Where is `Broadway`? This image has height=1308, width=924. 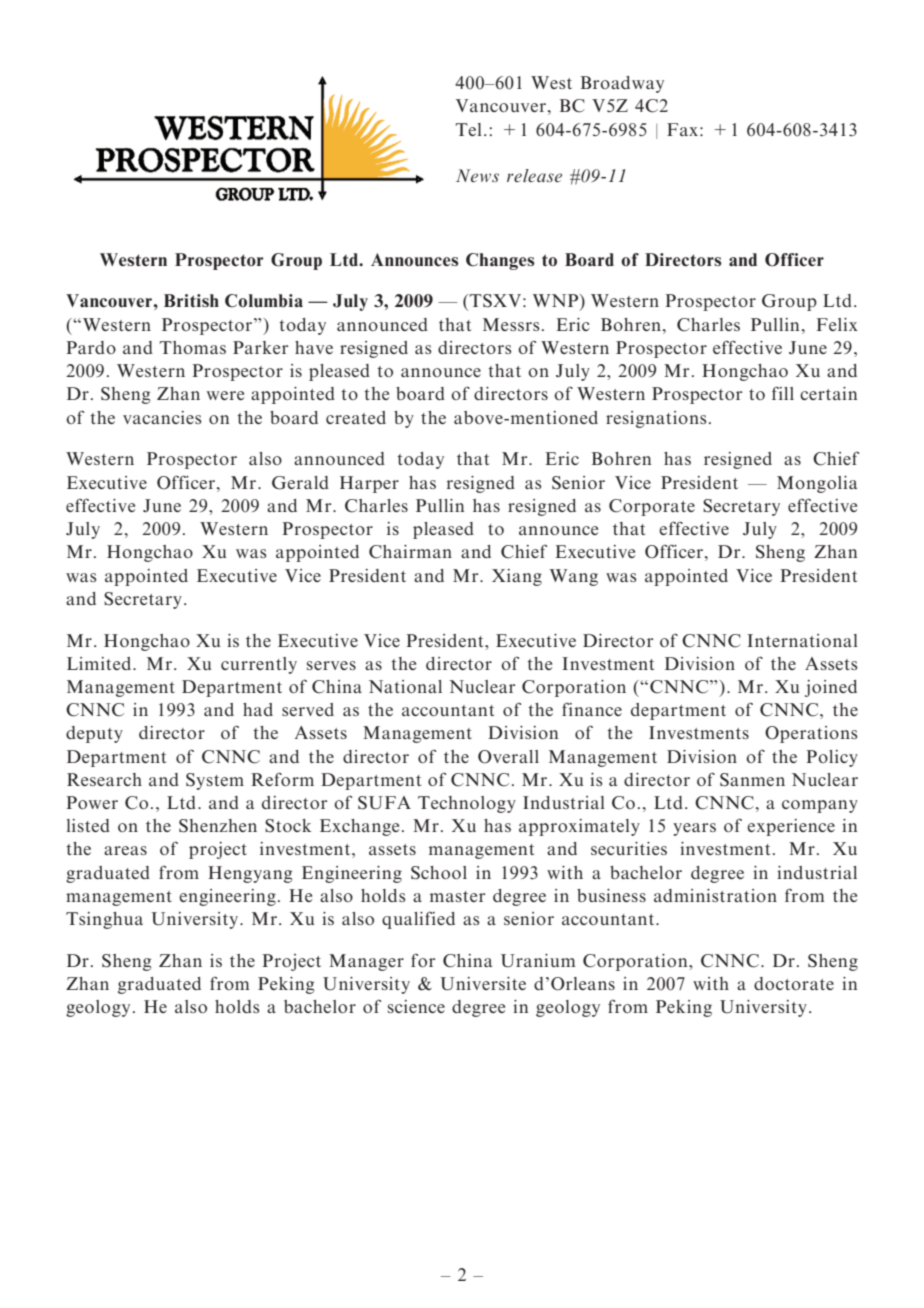
Broadway is located at coordinates (622, 84).
